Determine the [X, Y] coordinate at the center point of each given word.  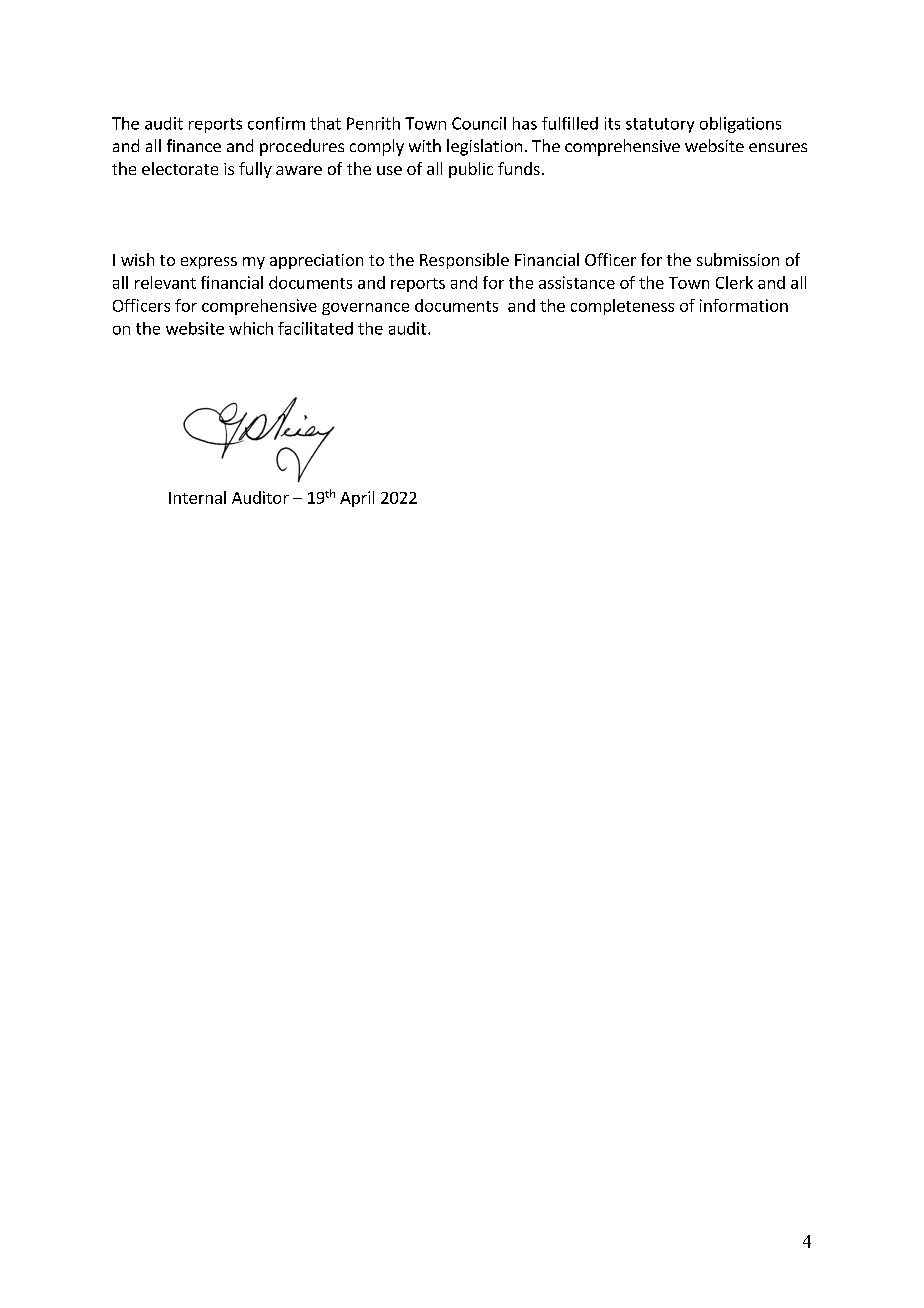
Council [479, 123]
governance [365, 309]
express [209, 263]
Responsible [464, 261]
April [357, 499]
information [744, 305]
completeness [622, 307]
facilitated [315, 328]
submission [738, 259]
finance [194, 145]
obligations [740, 125]
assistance [577, 282]
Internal [197, 497]
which [251, 328]
